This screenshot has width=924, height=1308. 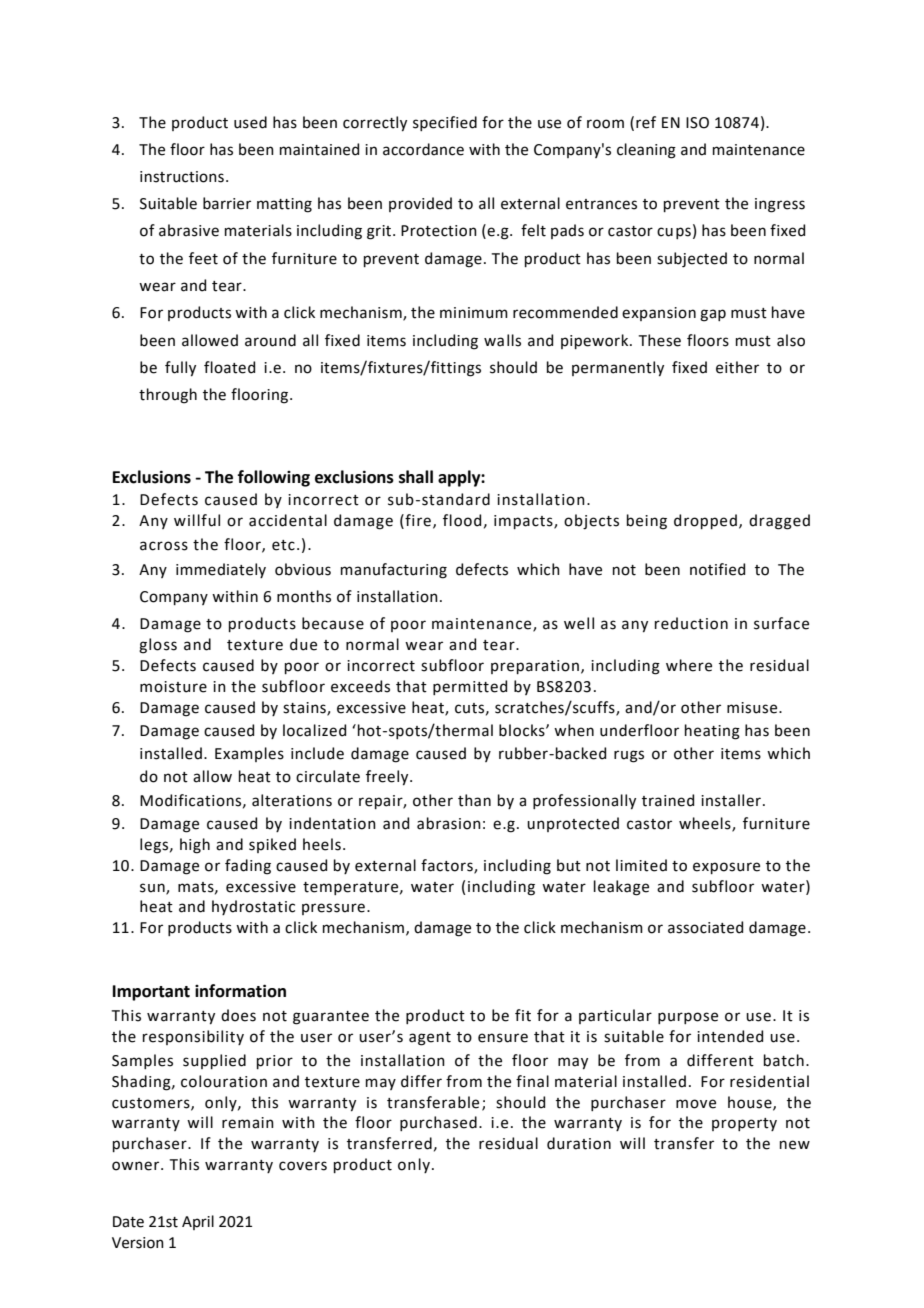 What do you see at coordinates (423, 149) in the screenshot?
I see `accordance` at bounding box center [423, 149].
